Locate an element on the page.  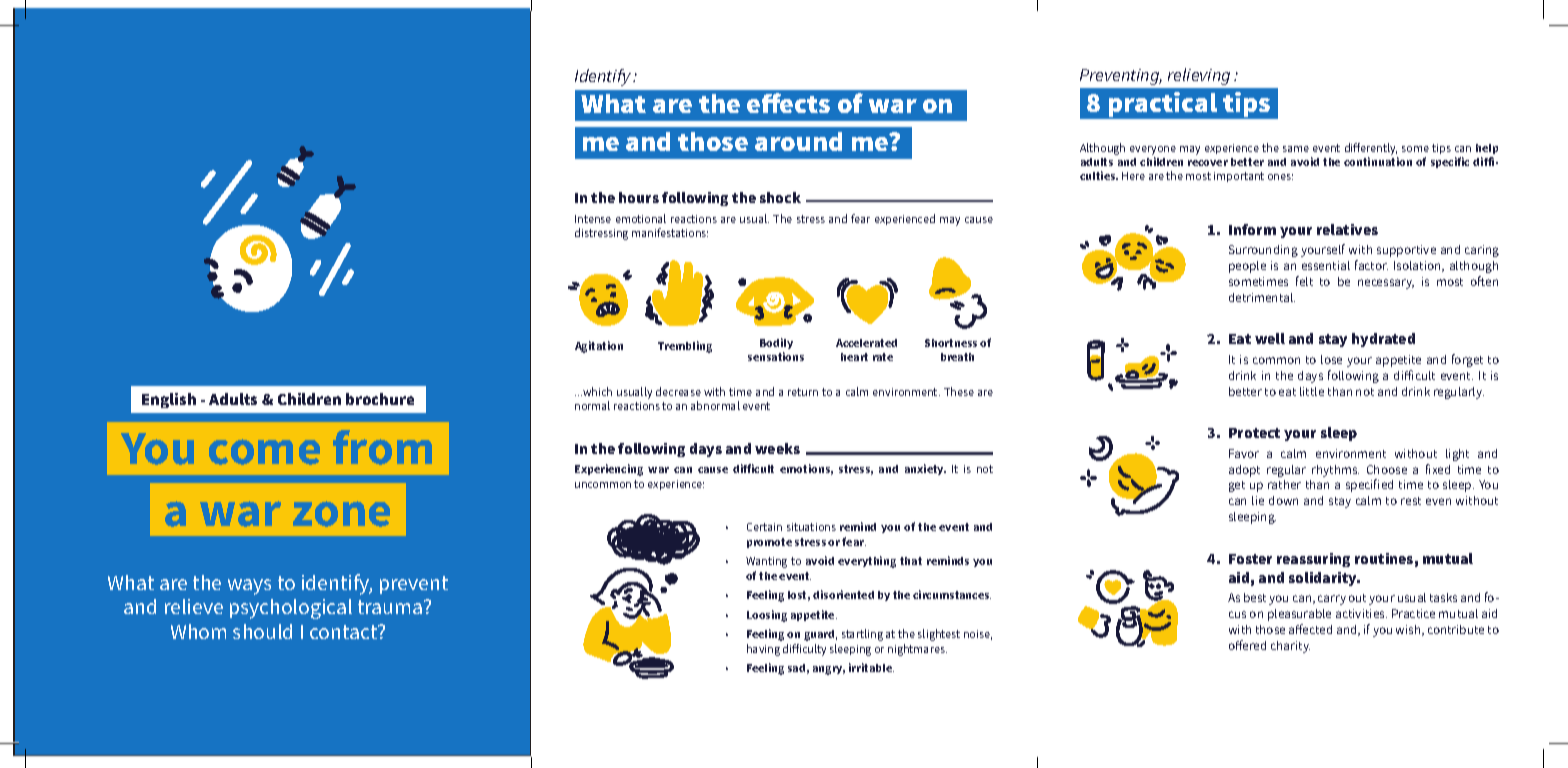
effects is located at coordinates (788, 103).
